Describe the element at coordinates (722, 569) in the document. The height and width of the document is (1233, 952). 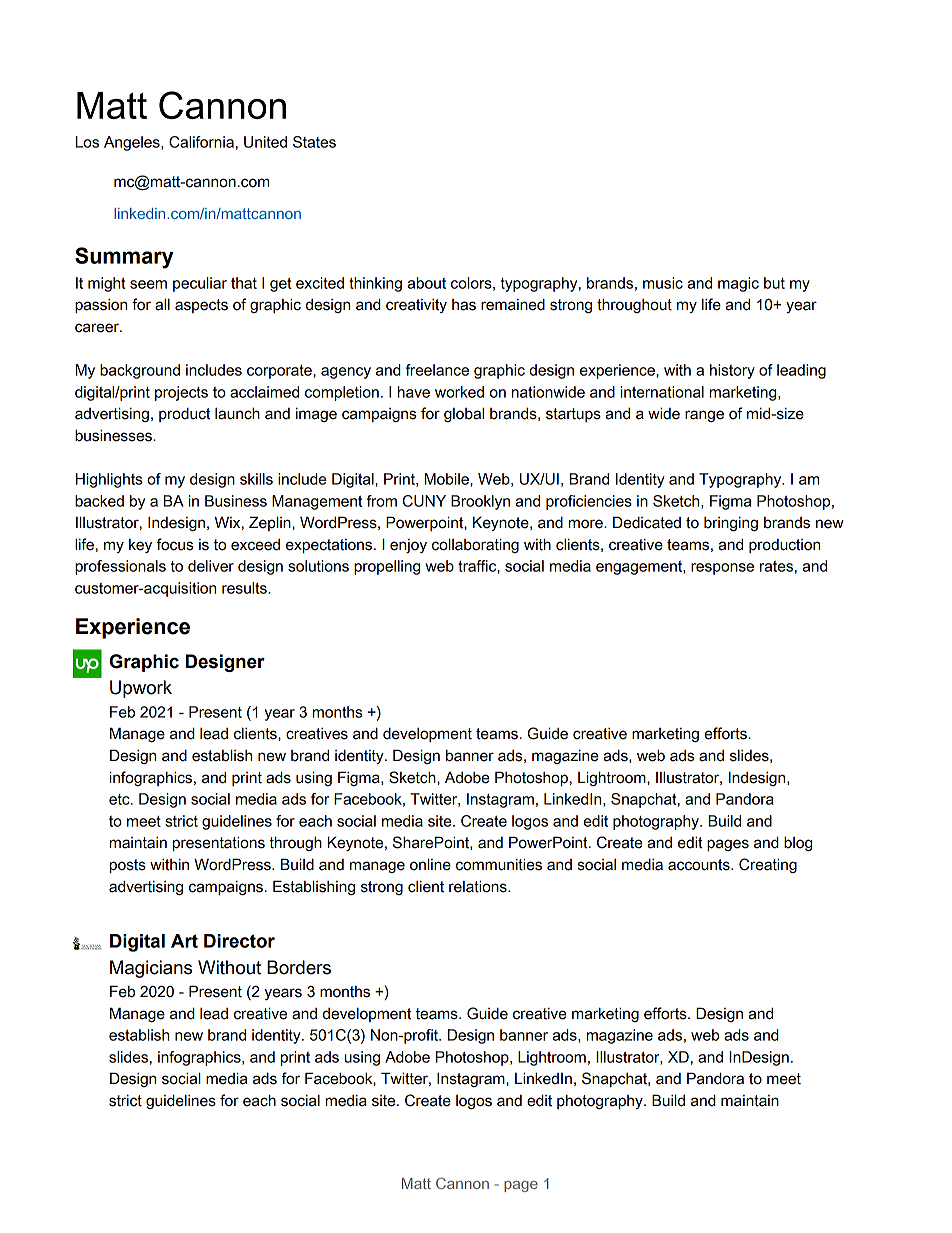
I see `response` at that location.
